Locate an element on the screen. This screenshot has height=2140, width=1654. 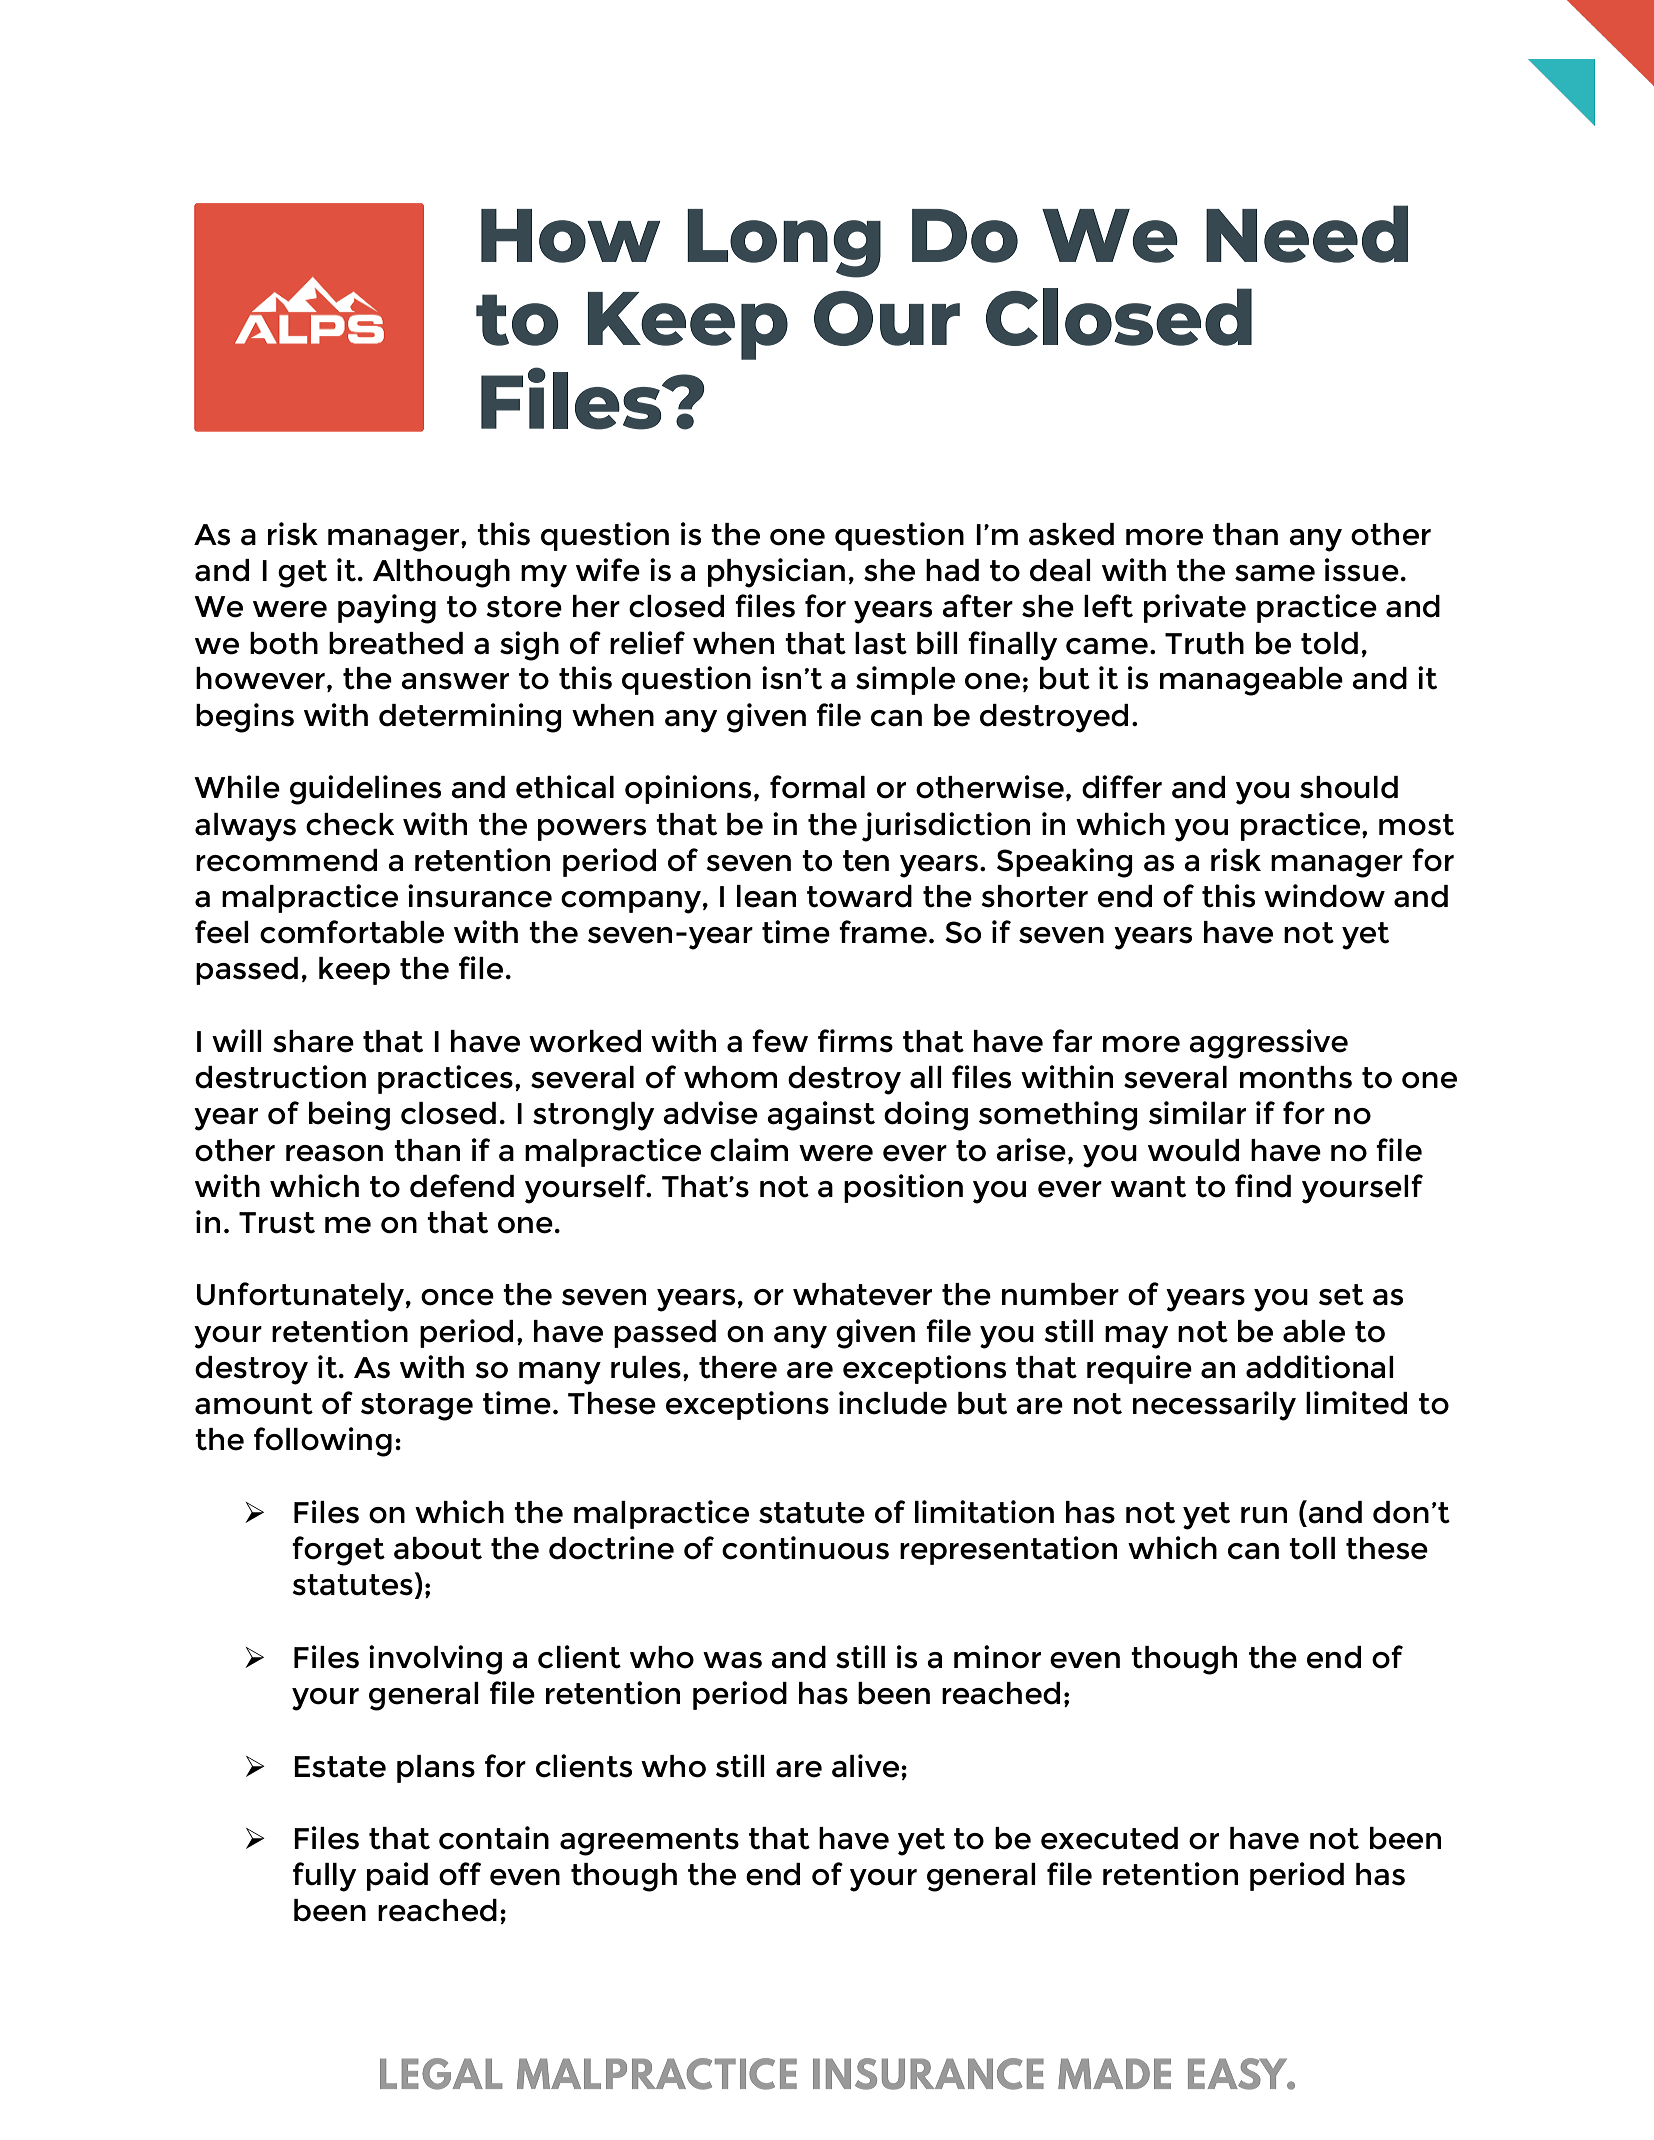
aggressive is located at coordinates (1268, 1044).
